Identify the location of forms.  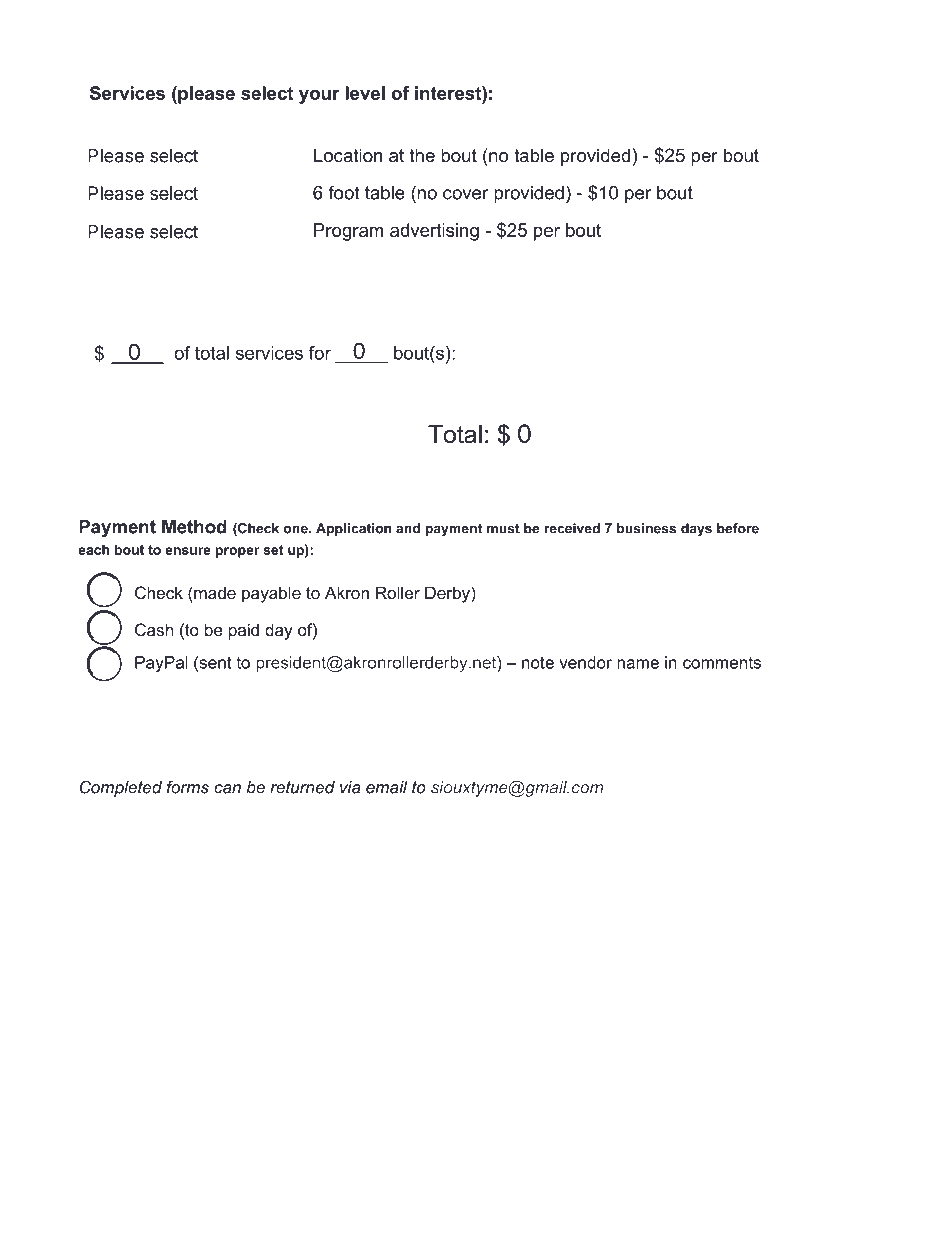
(188, 787).
